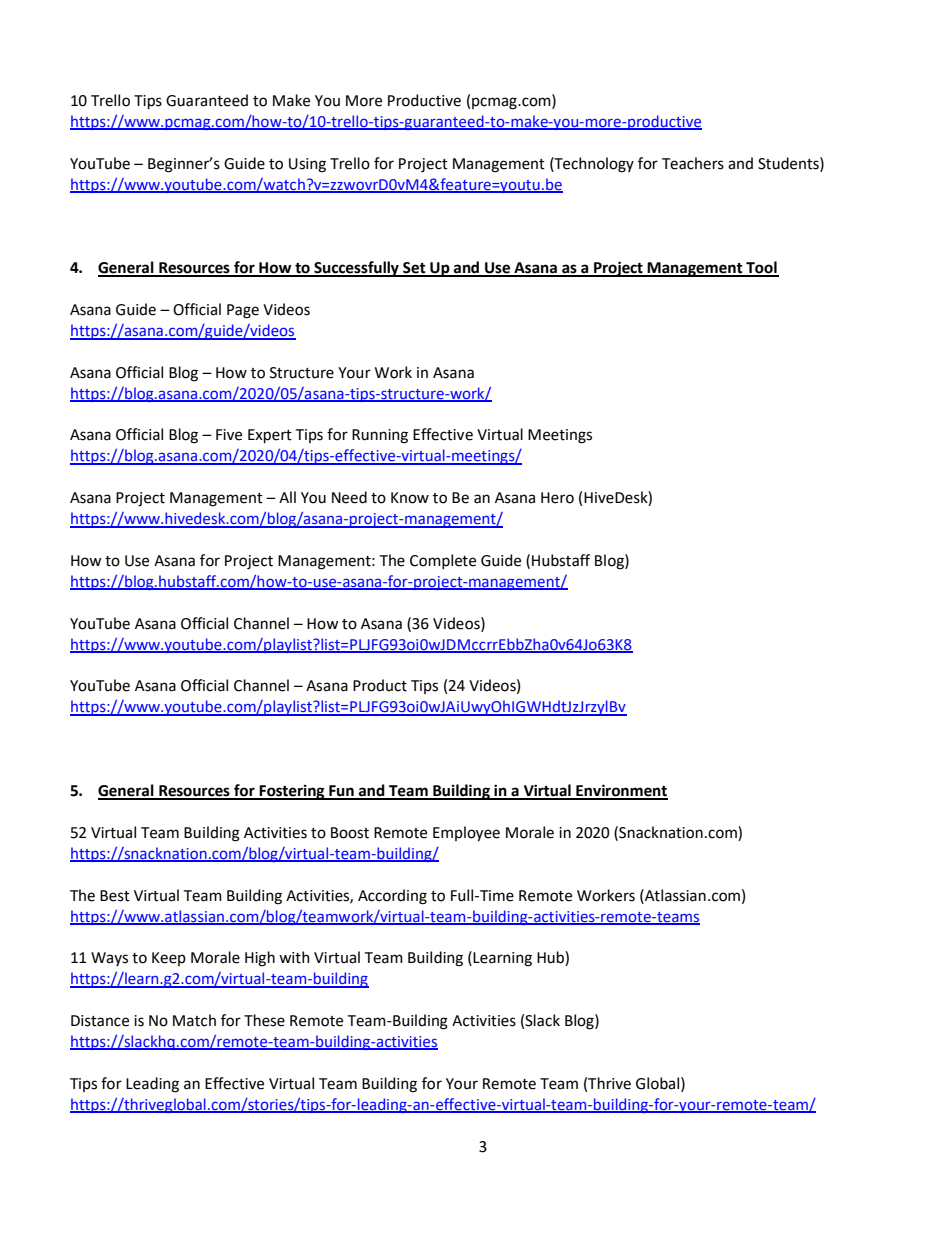 Image resolution: width=952 pixels, height=1233 pixels. Describe the element at coordinates (229, 435) in the page. I see `Five` at that location.
